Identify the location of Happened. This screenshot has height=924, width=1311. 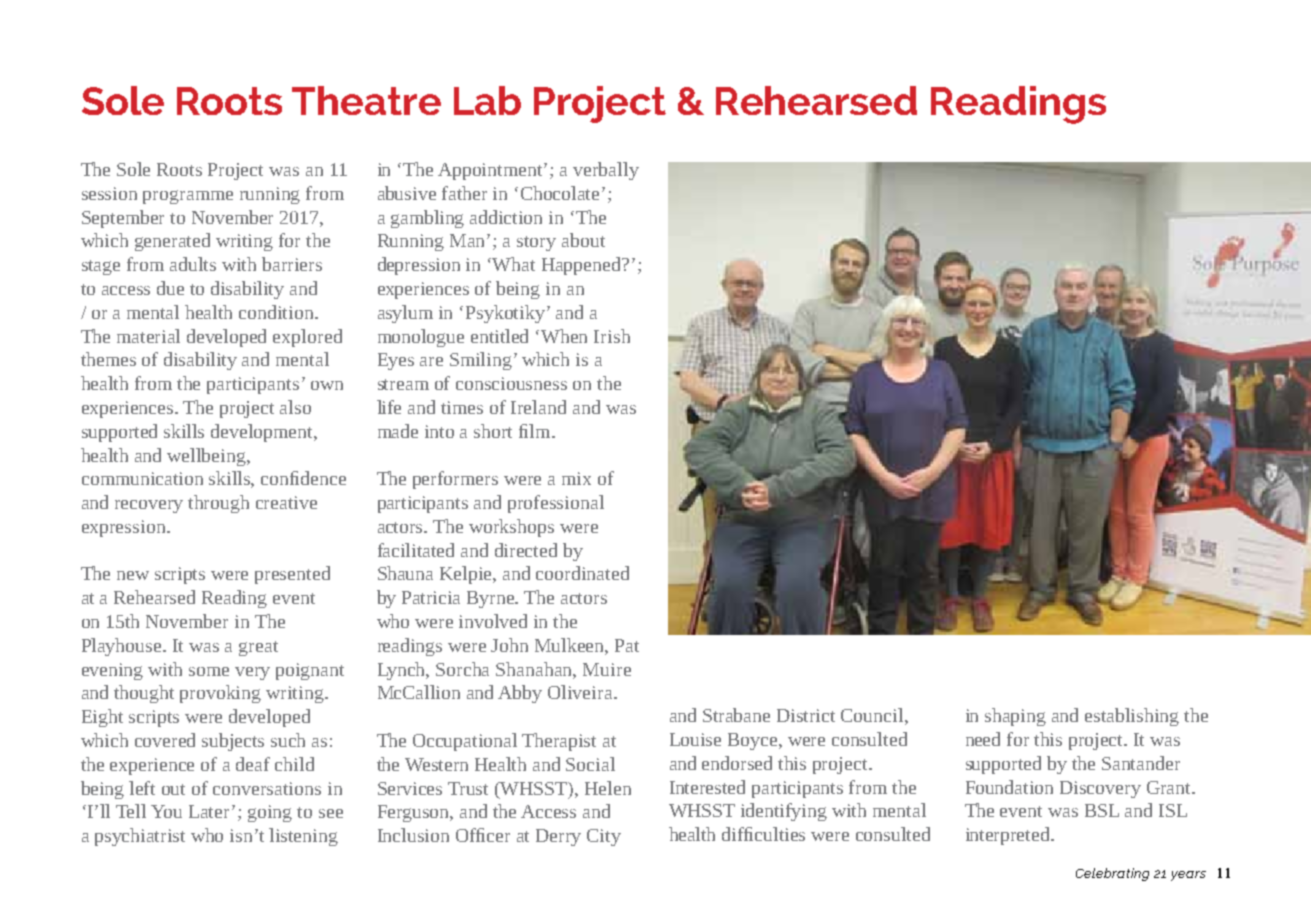
(583, 266).
